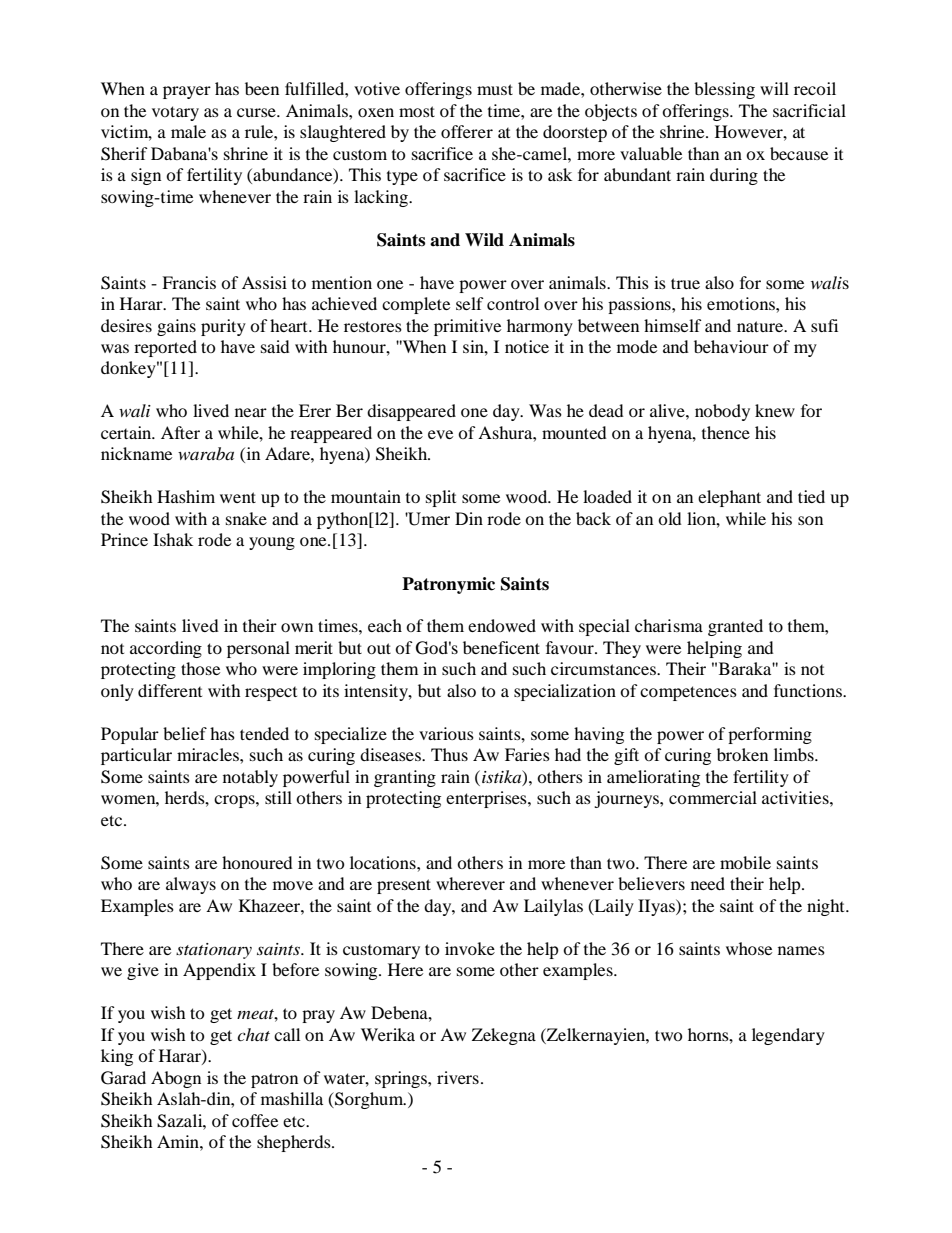 This screenshot has height=1233, width=952. I want to click on behaviour, so click(731, 346).
